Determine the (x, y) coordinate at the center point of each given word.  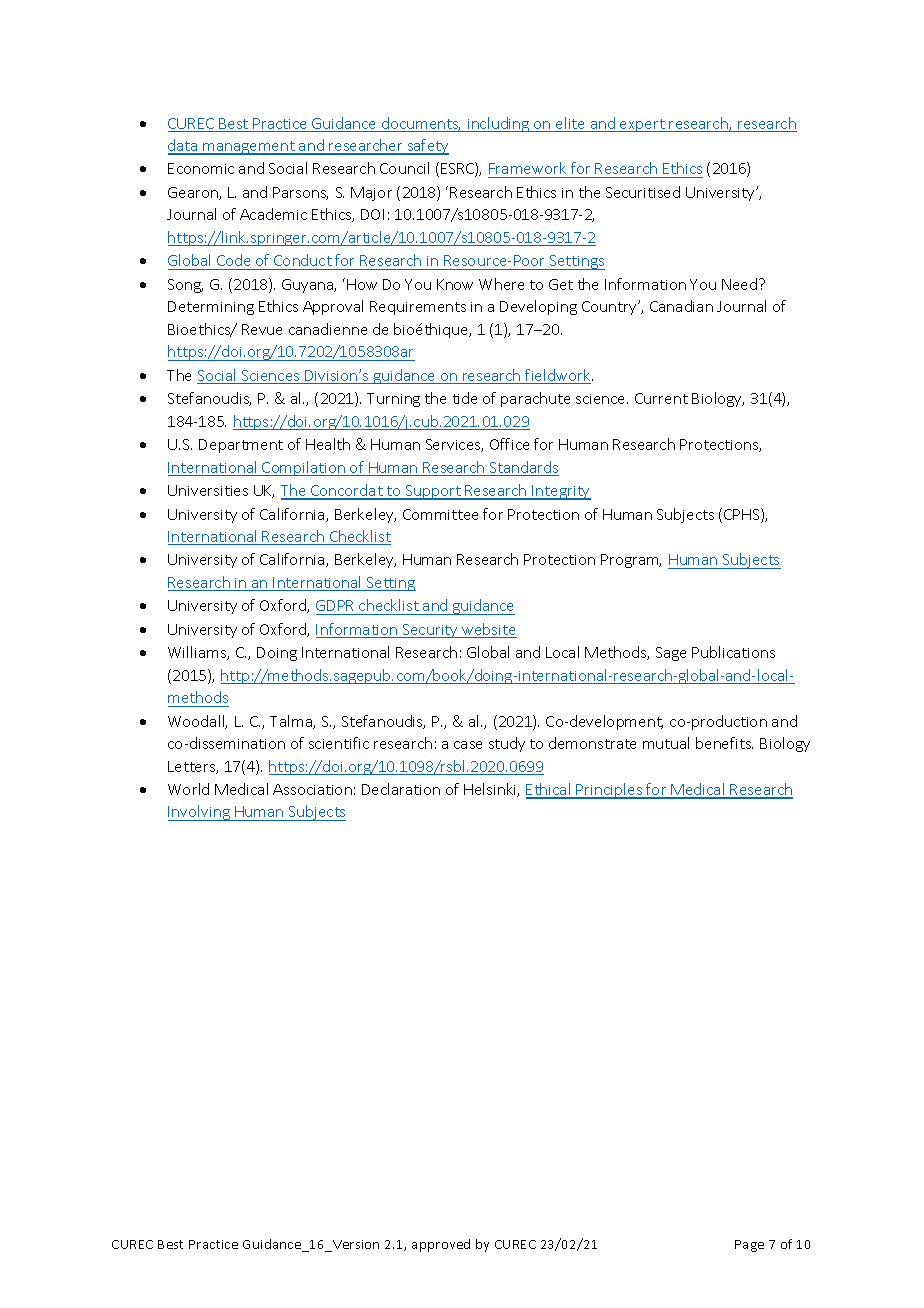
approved (441, 1245)
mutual (666, 743)
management (249, 148)
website (488, 630)
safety (427, 147)
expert (642, 125)
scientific (339, 743)
